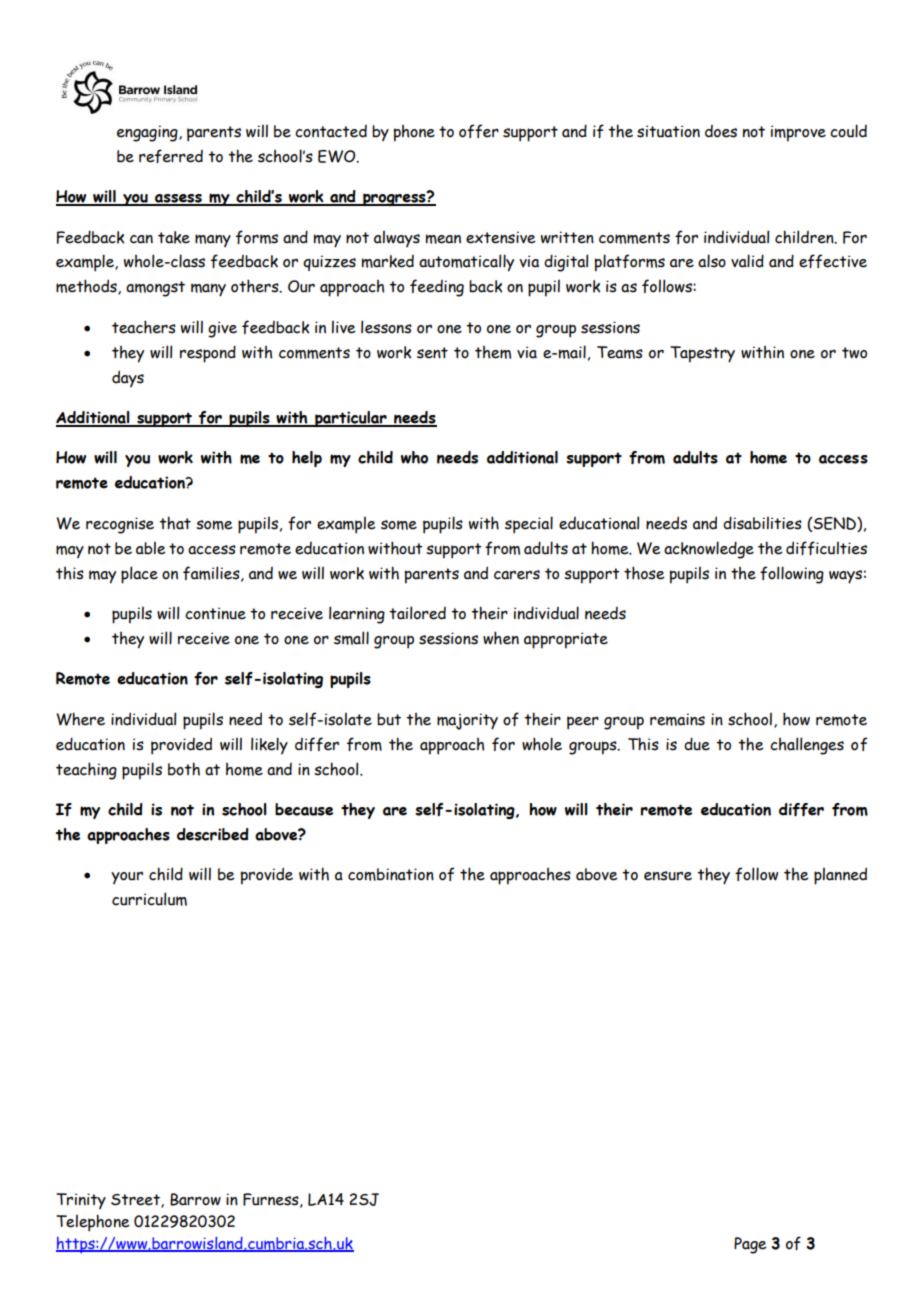 This document has width=924, height=1308. I want to click on that, so click(175, 523).
